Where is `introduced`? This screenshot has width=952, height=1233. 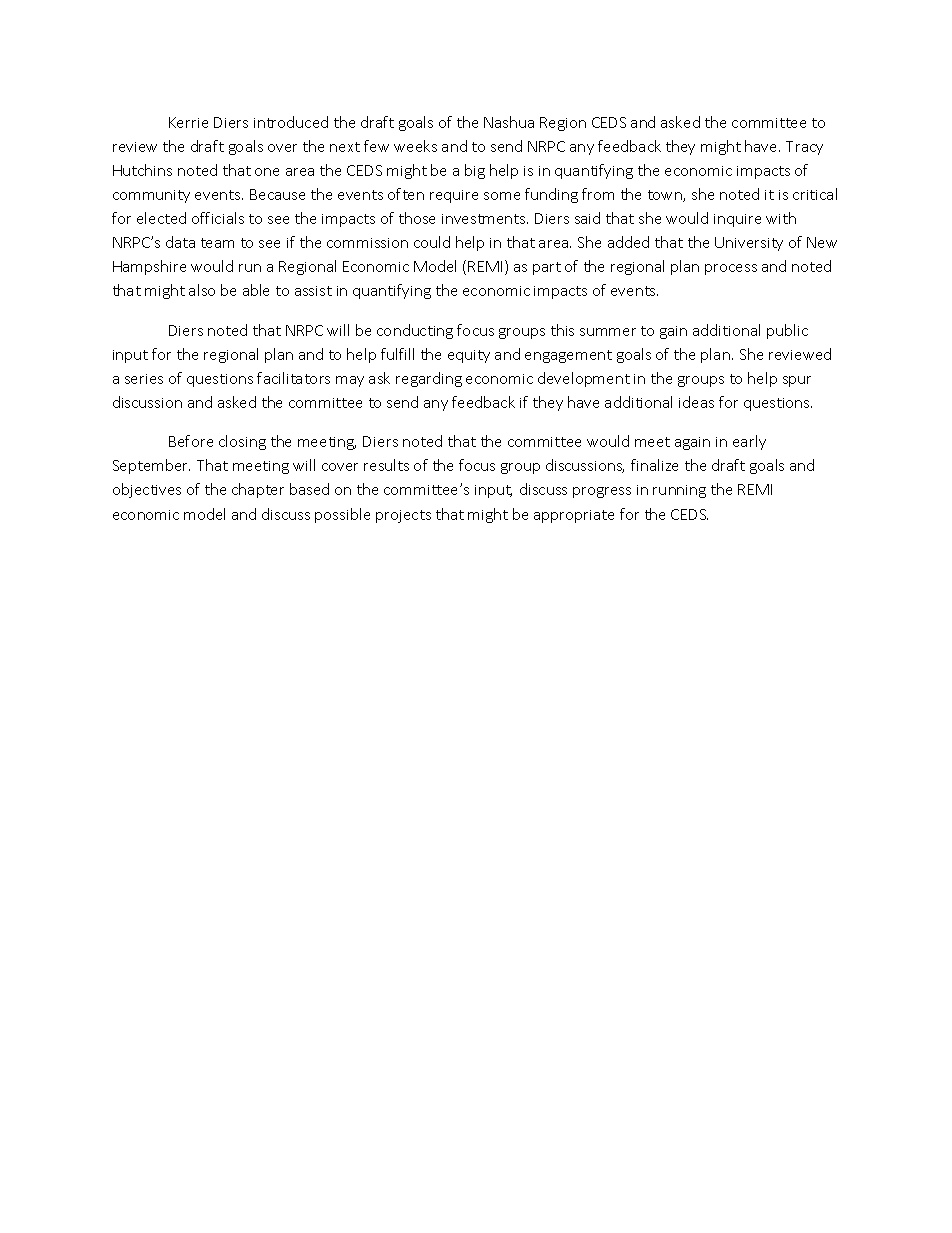
introduced is located at coordinates (291, 122).
